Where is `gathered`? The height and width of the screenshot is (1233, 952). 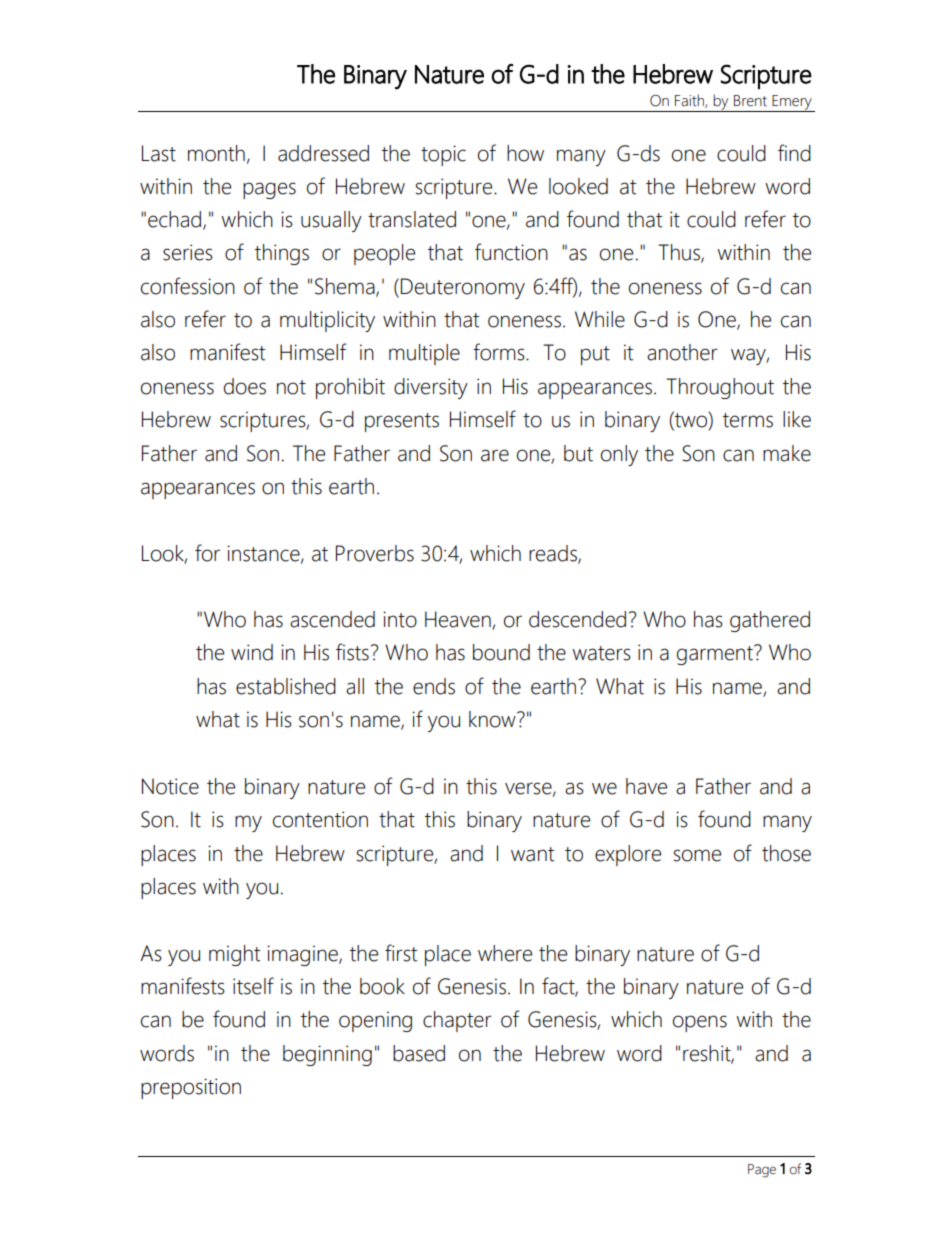
gathered is located at coordinates (770, 621).
